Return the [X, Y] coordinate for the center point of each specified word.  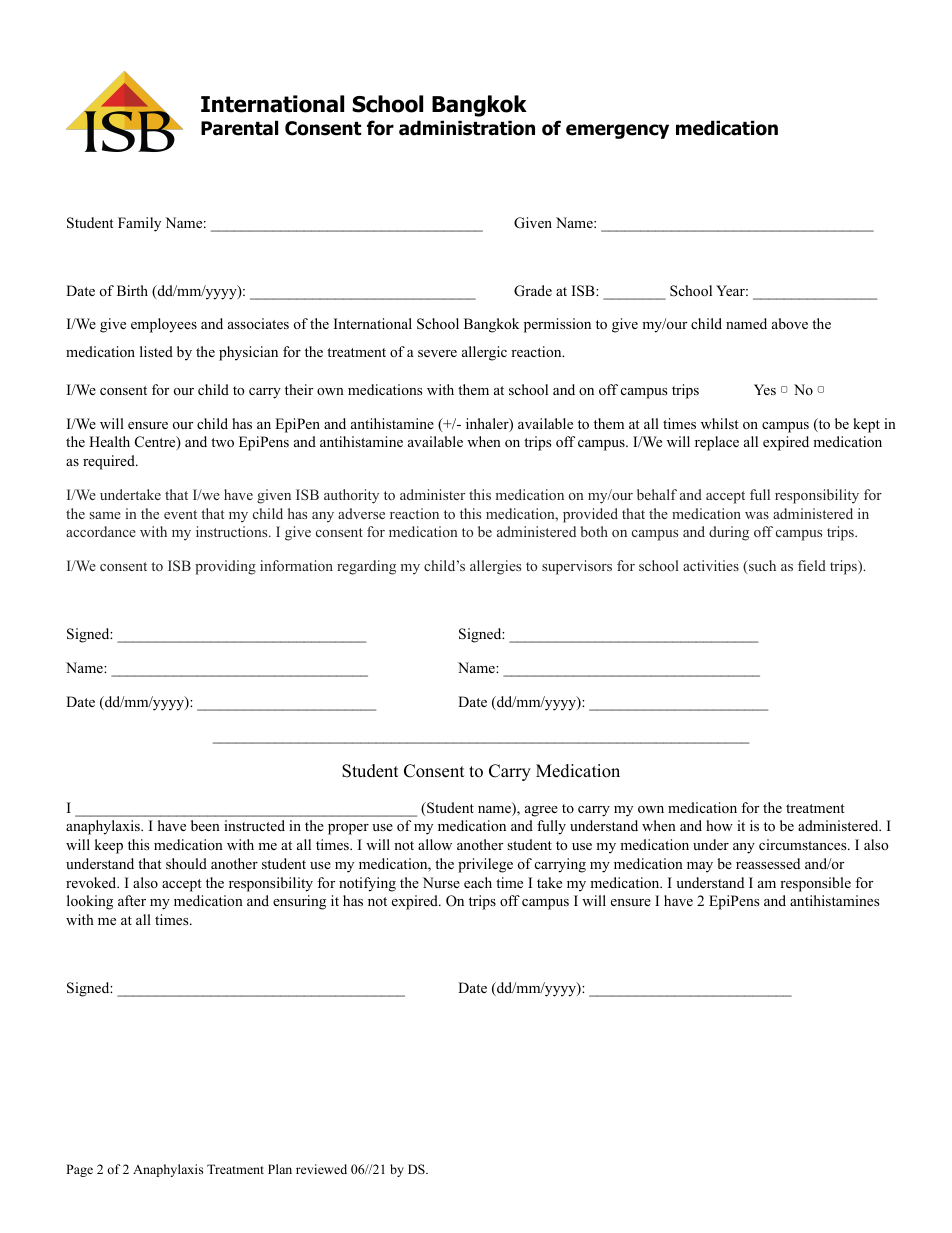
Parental [239, 128]
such [761, 565]
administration [467, 128]
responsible [815, 884]
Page [79, 1170]
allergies [495, 567]
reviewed [321, 1169]
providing [225, 567]
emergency [617, 131]
